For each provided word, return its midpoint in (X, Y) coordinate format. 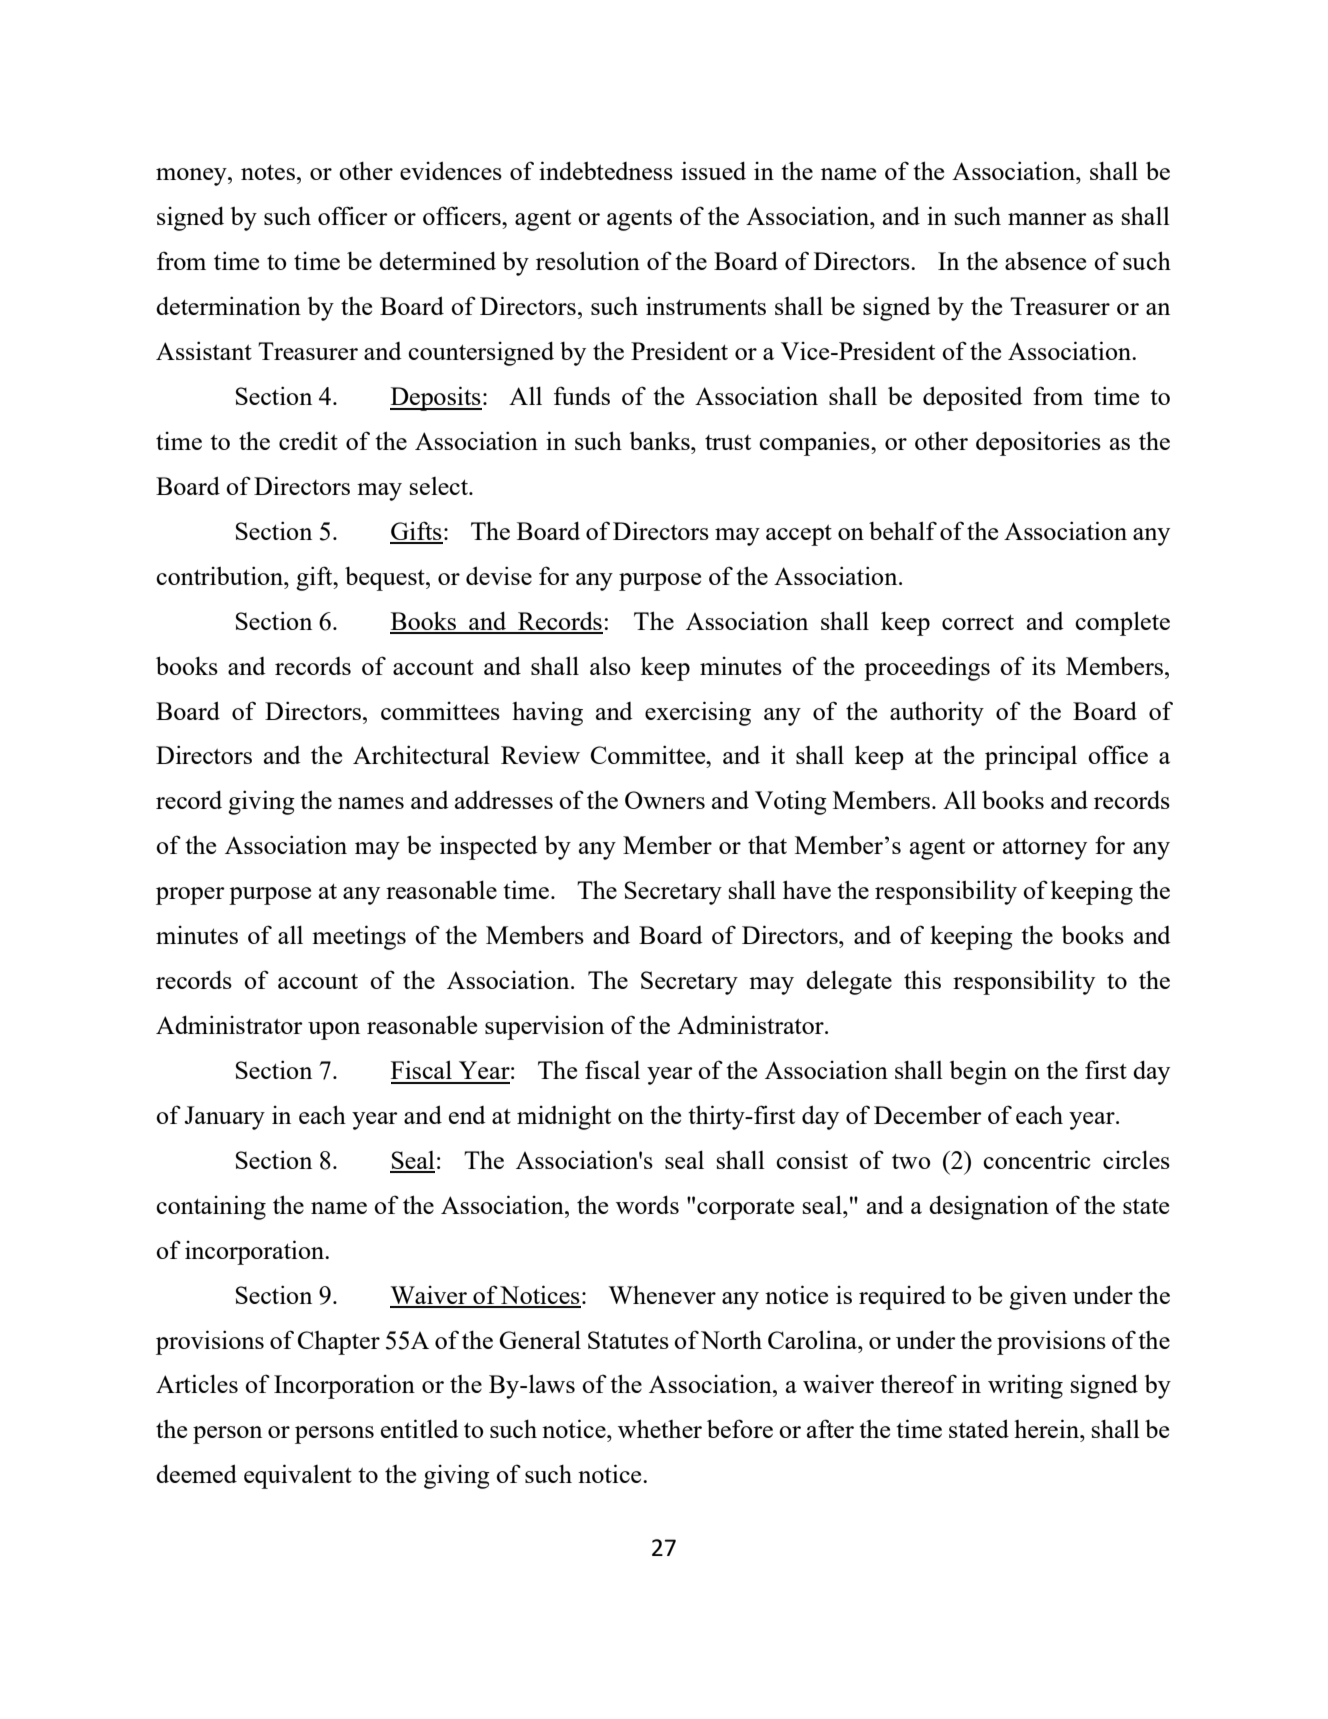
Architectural (421, 754)
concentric (1037, 1159)
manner (1047, 219)
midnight (564, 1117)
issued (713, 170)
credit (308, 440)
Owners (665, 800)
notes (268, 172)
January (225, 1118)
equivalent (298, 1476)
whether (660, 1428)
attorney (1045, 849)
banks (661, 440)
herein (1047, 1428)
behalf (903, 530)
